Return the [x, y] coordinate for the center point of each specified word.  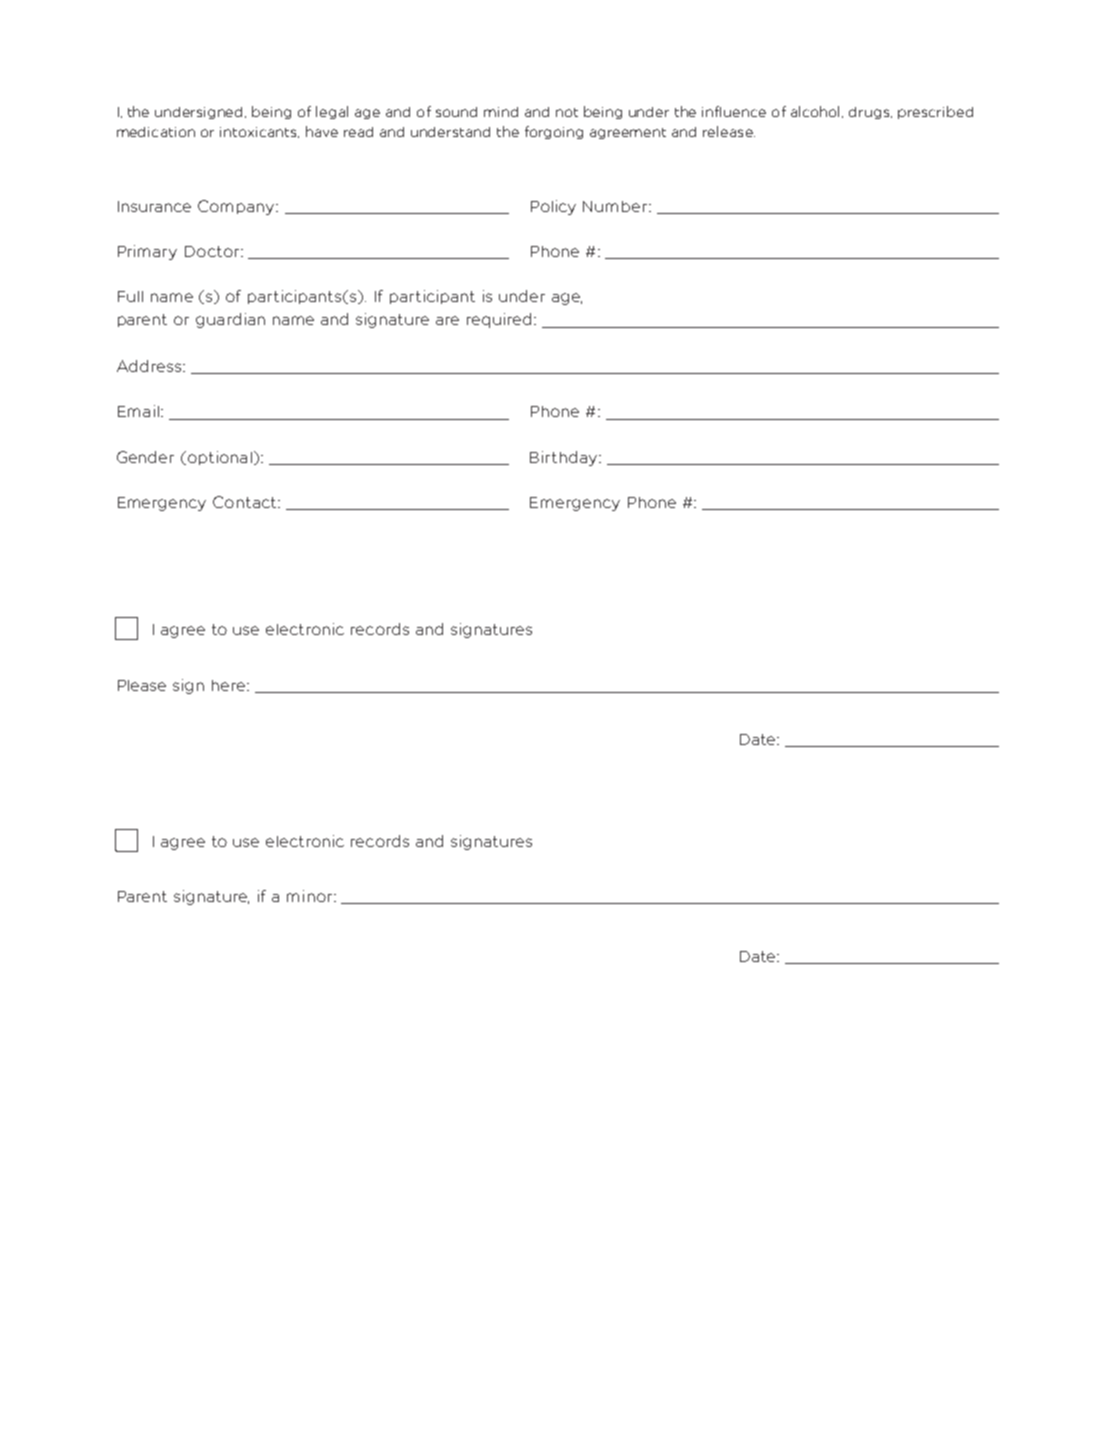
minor [311, 896]
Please [142, 685]
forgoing [554, 132]
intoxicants [259, 132]
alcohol [817, 112]
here [230, 685]
